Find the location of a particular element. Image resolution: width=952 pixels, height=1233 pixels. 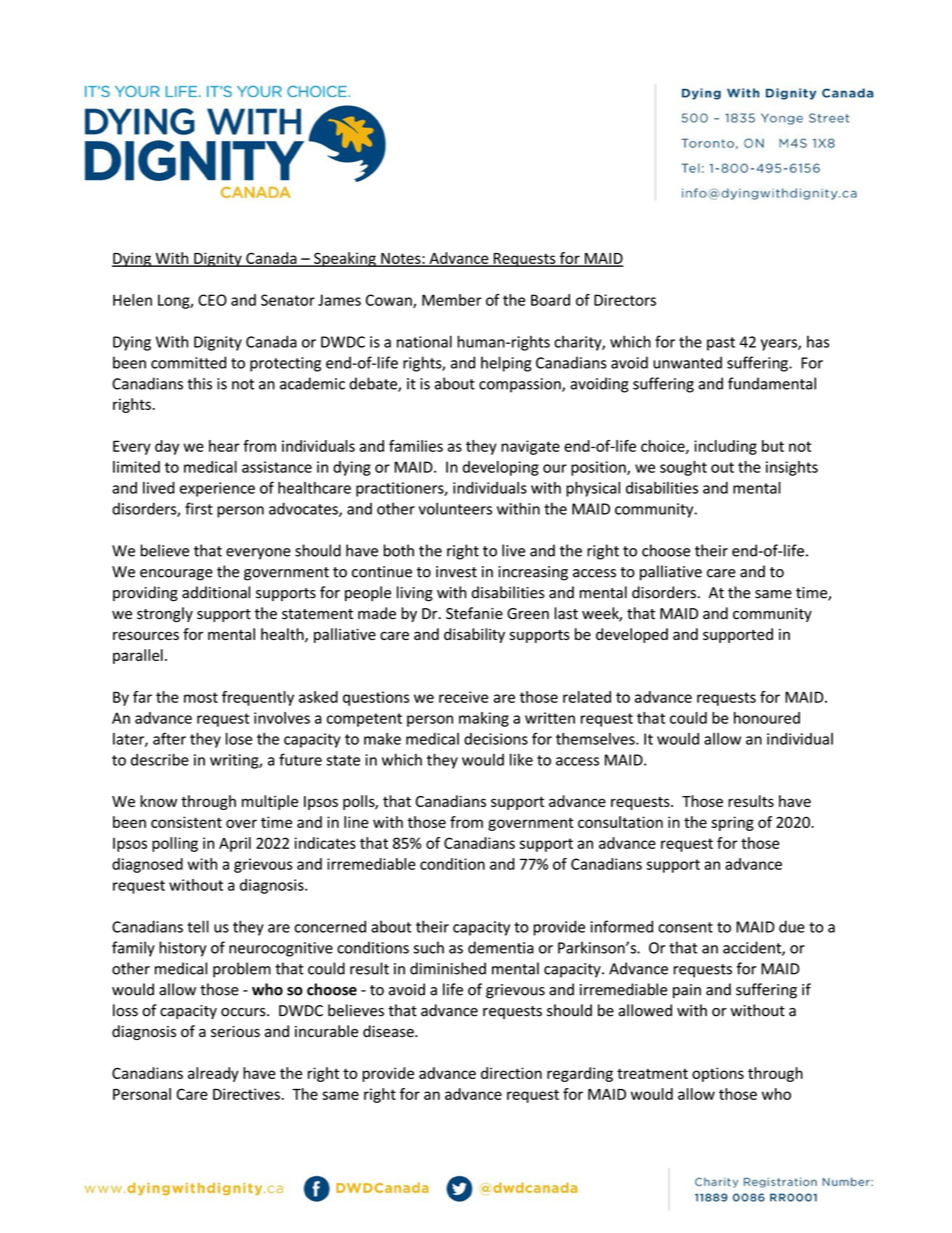

developing is located at coordinates (501, 468).
